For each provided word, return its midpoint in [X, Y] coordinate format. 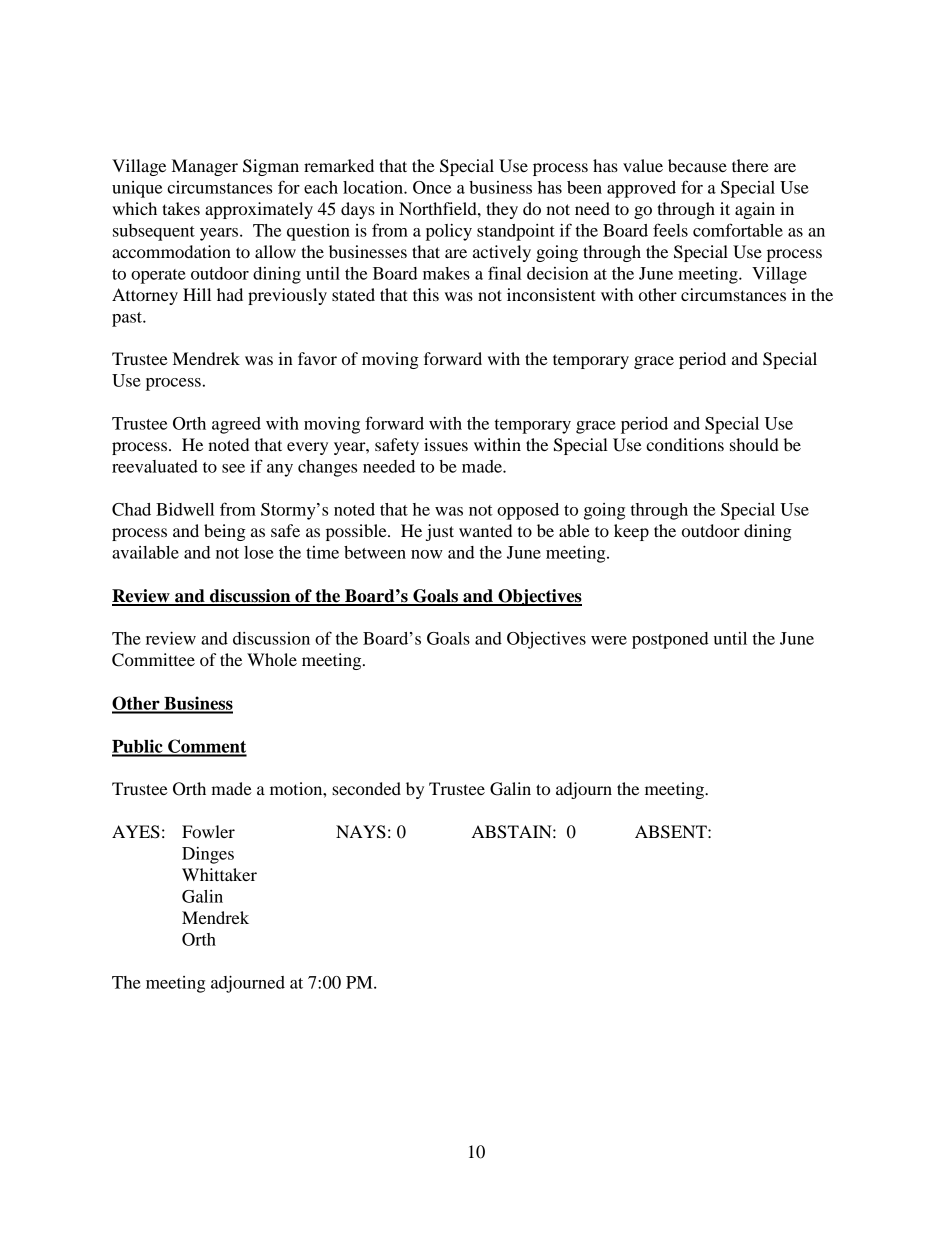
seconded [366, 788]
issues [446, 444]
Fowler [208, 831]
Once [432, 187]
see [233, 468]
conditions [685, 444]
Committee [153, 660]
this [426, 294]
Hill [197, 294]
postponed [670, 640]
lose [259, 552]
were [609, 640]
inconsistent [551, 294]
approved [641, 189]
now [427, 554]
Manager [205, 167]
